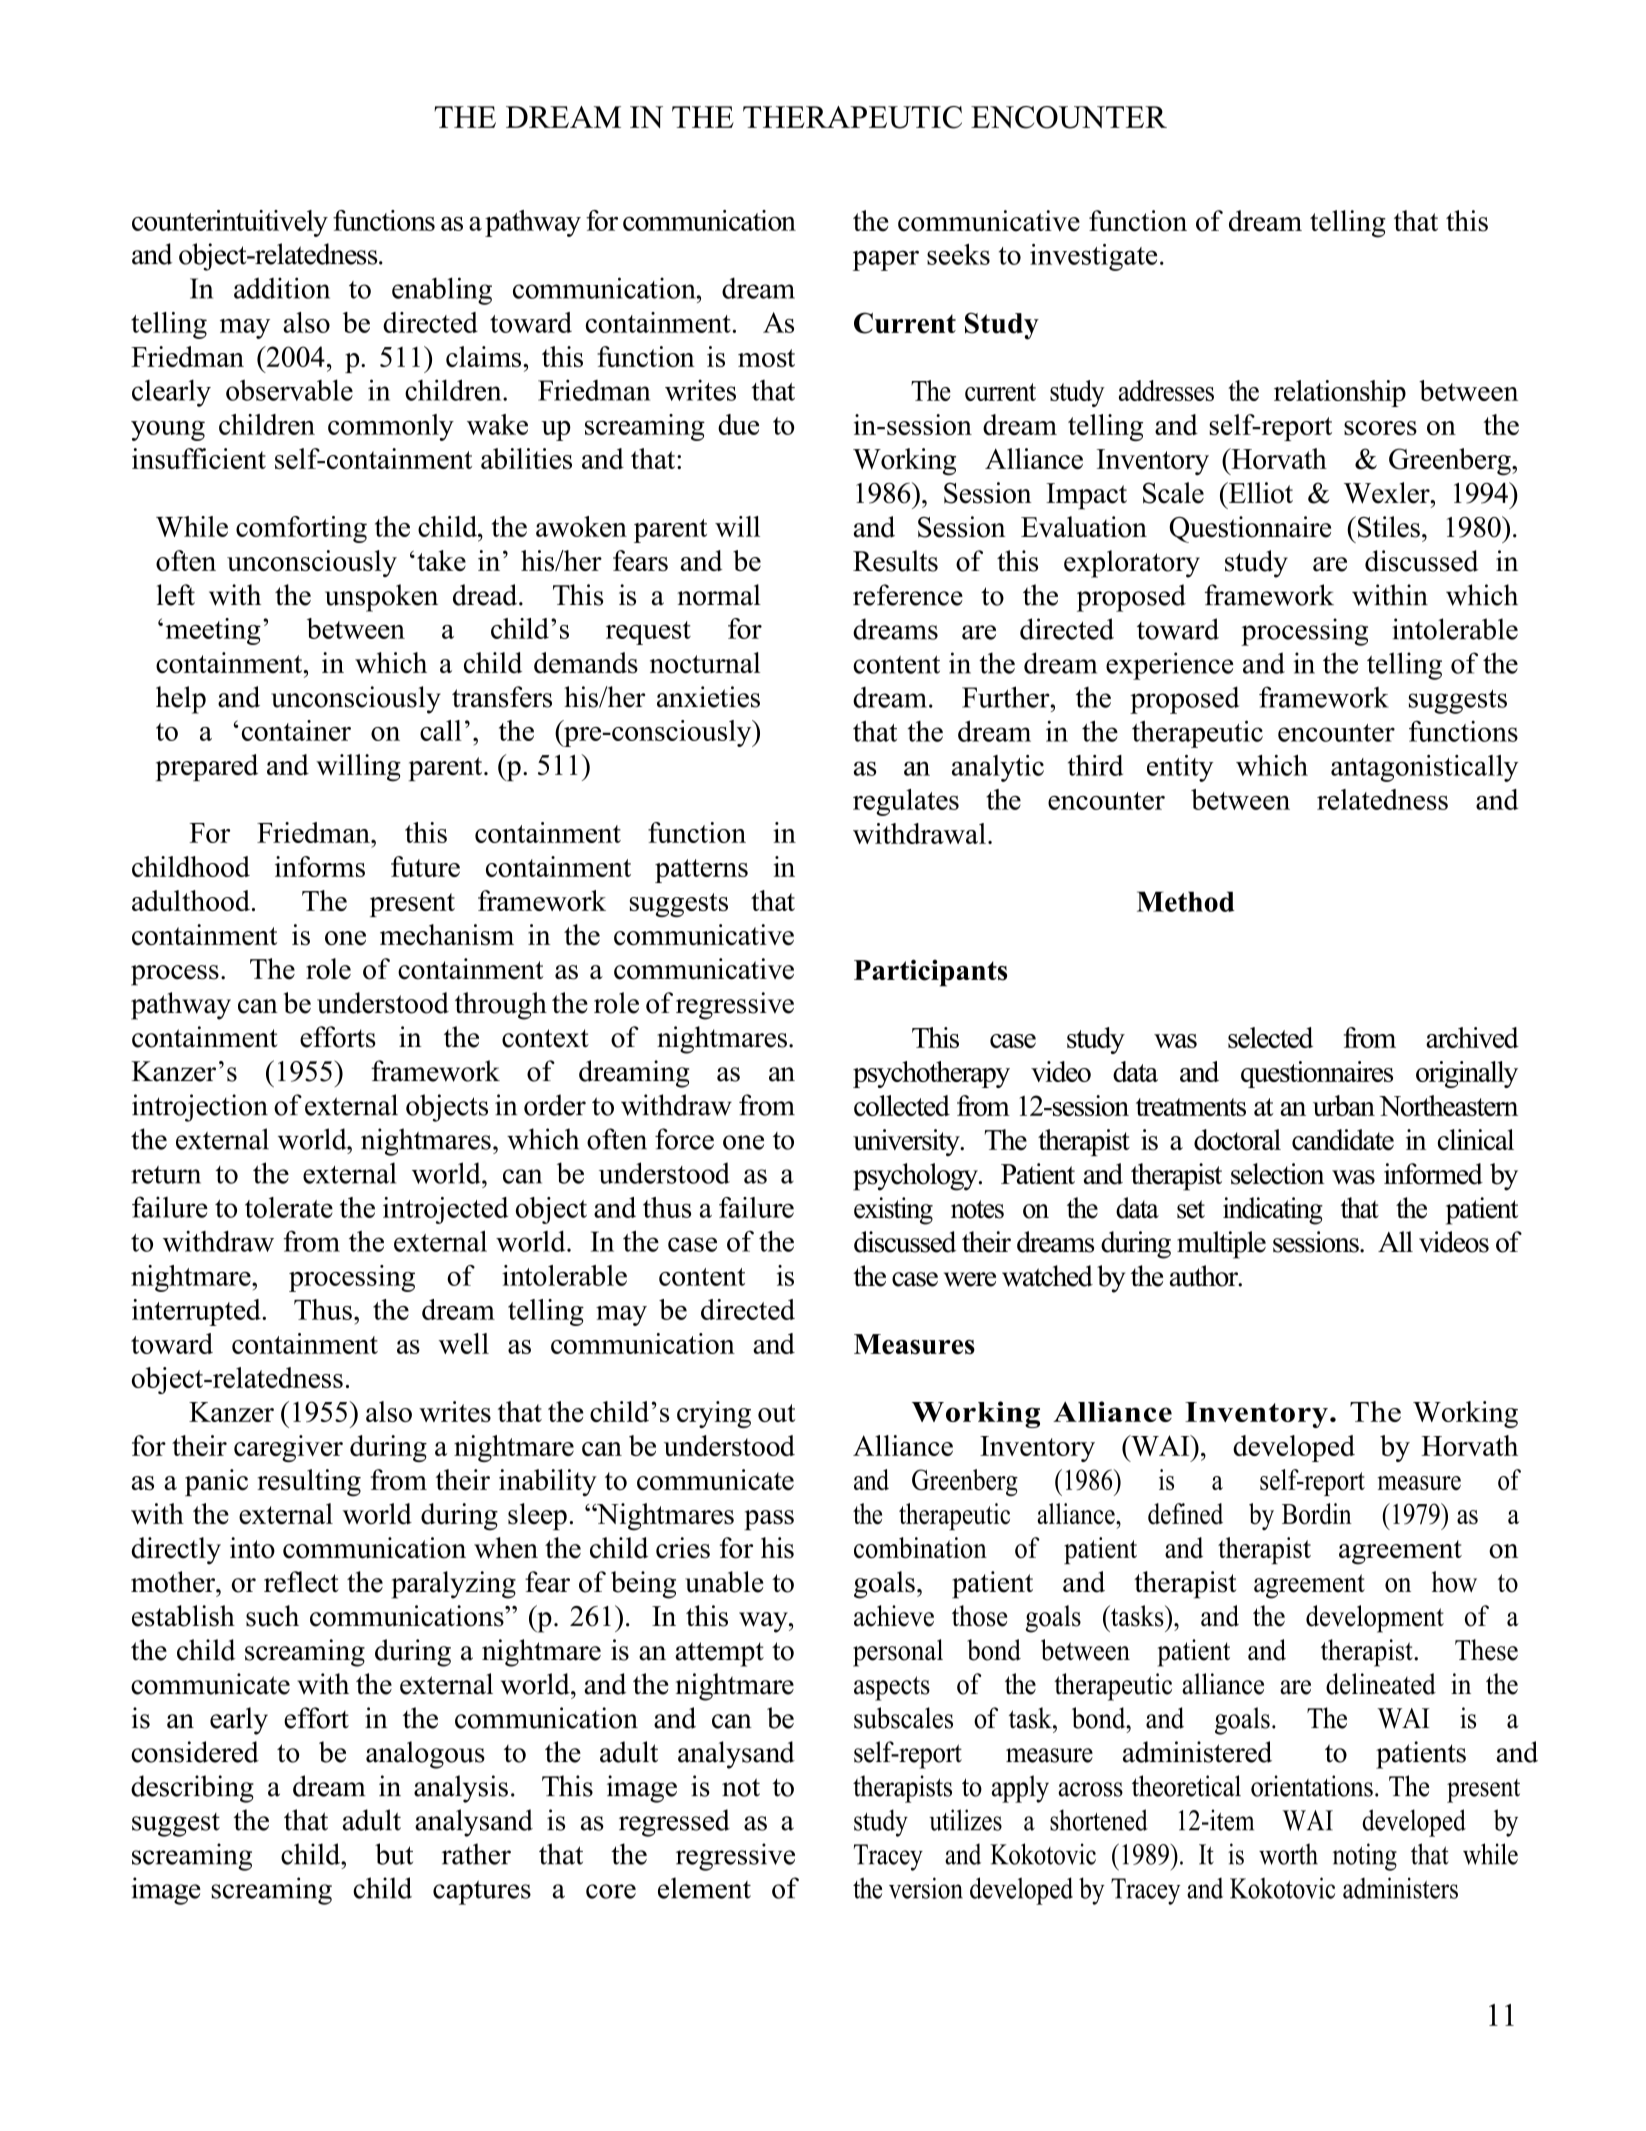  I want to click on but, so click(394, 1854).
